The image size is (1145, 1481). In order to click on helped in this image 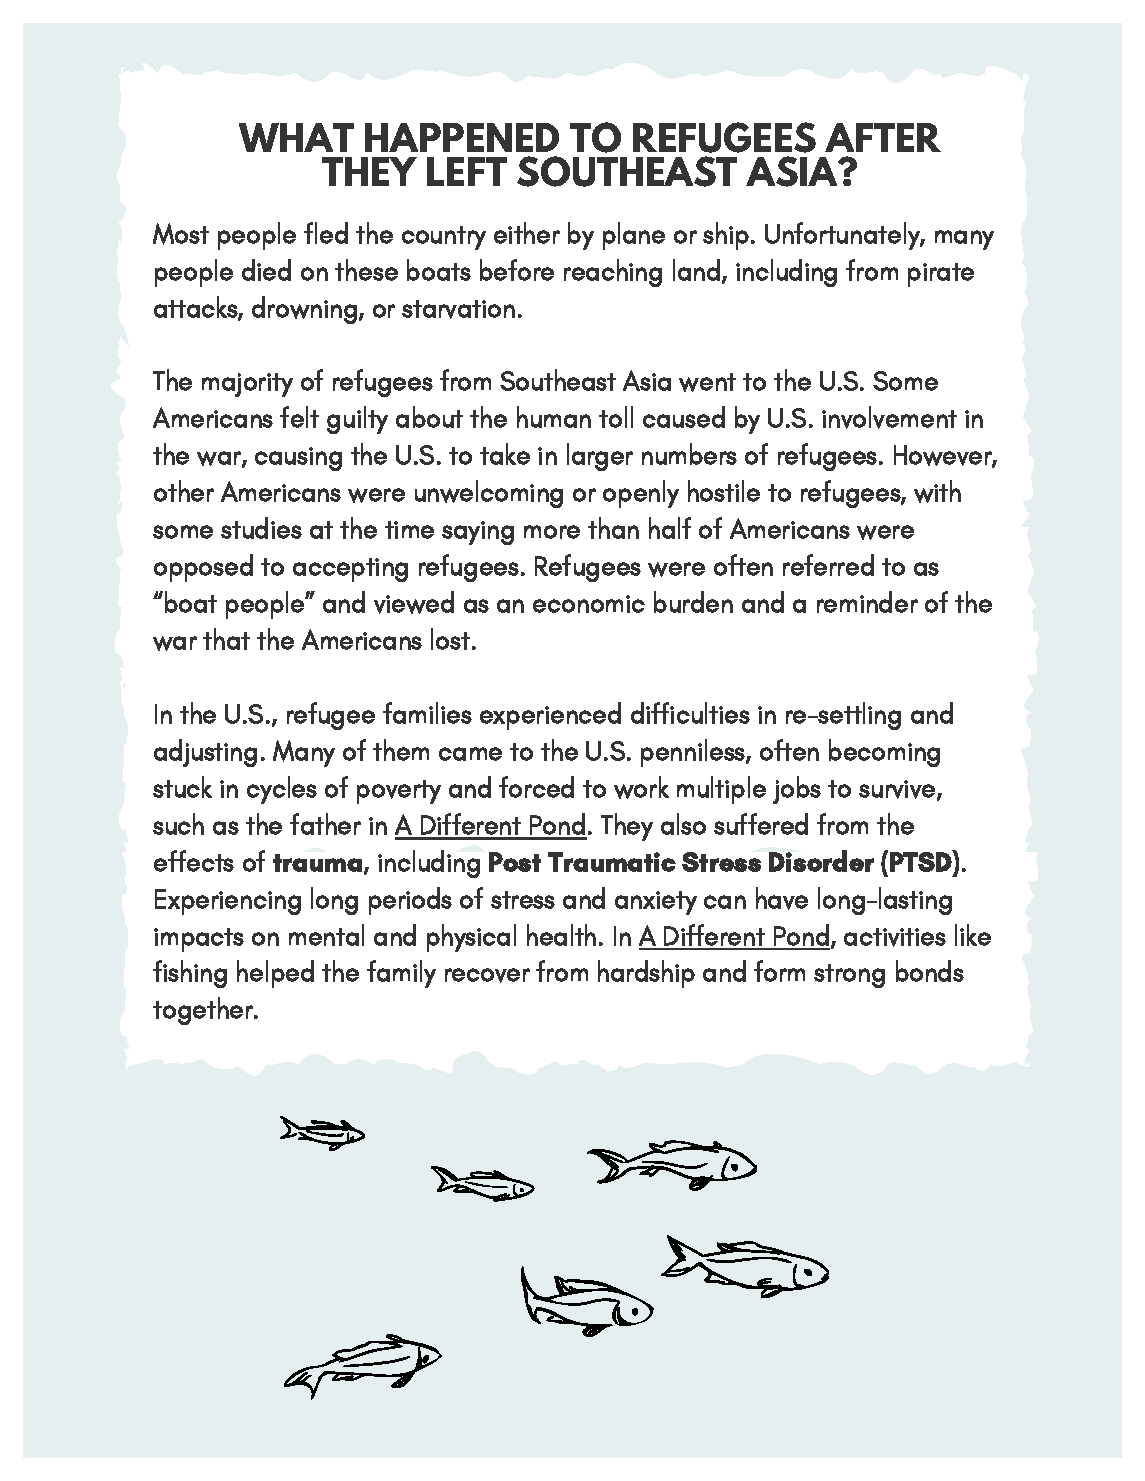, I will do `click(275, 974)`.
